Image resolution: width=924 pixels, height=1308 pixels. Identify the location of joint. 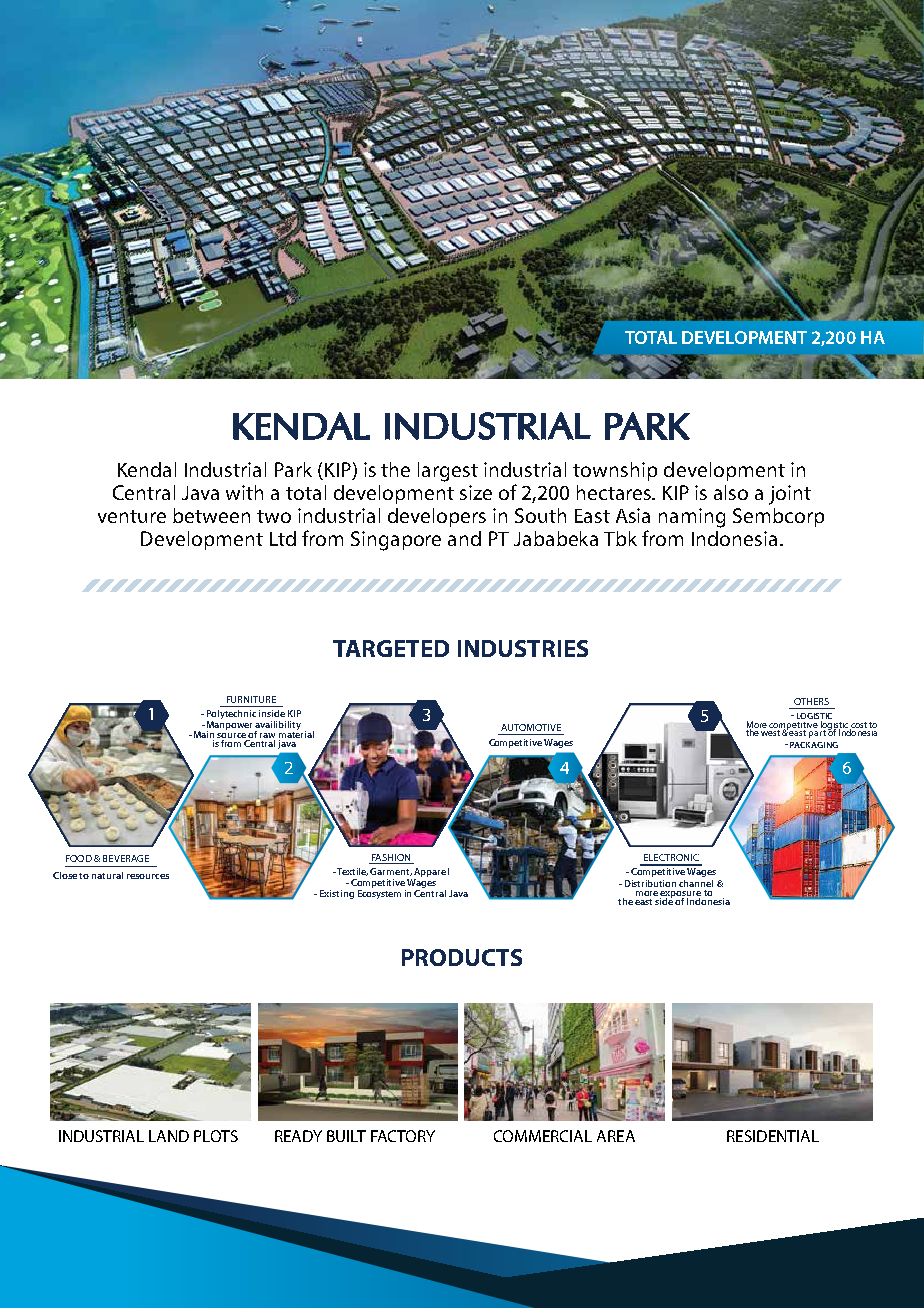
(790, 495).
